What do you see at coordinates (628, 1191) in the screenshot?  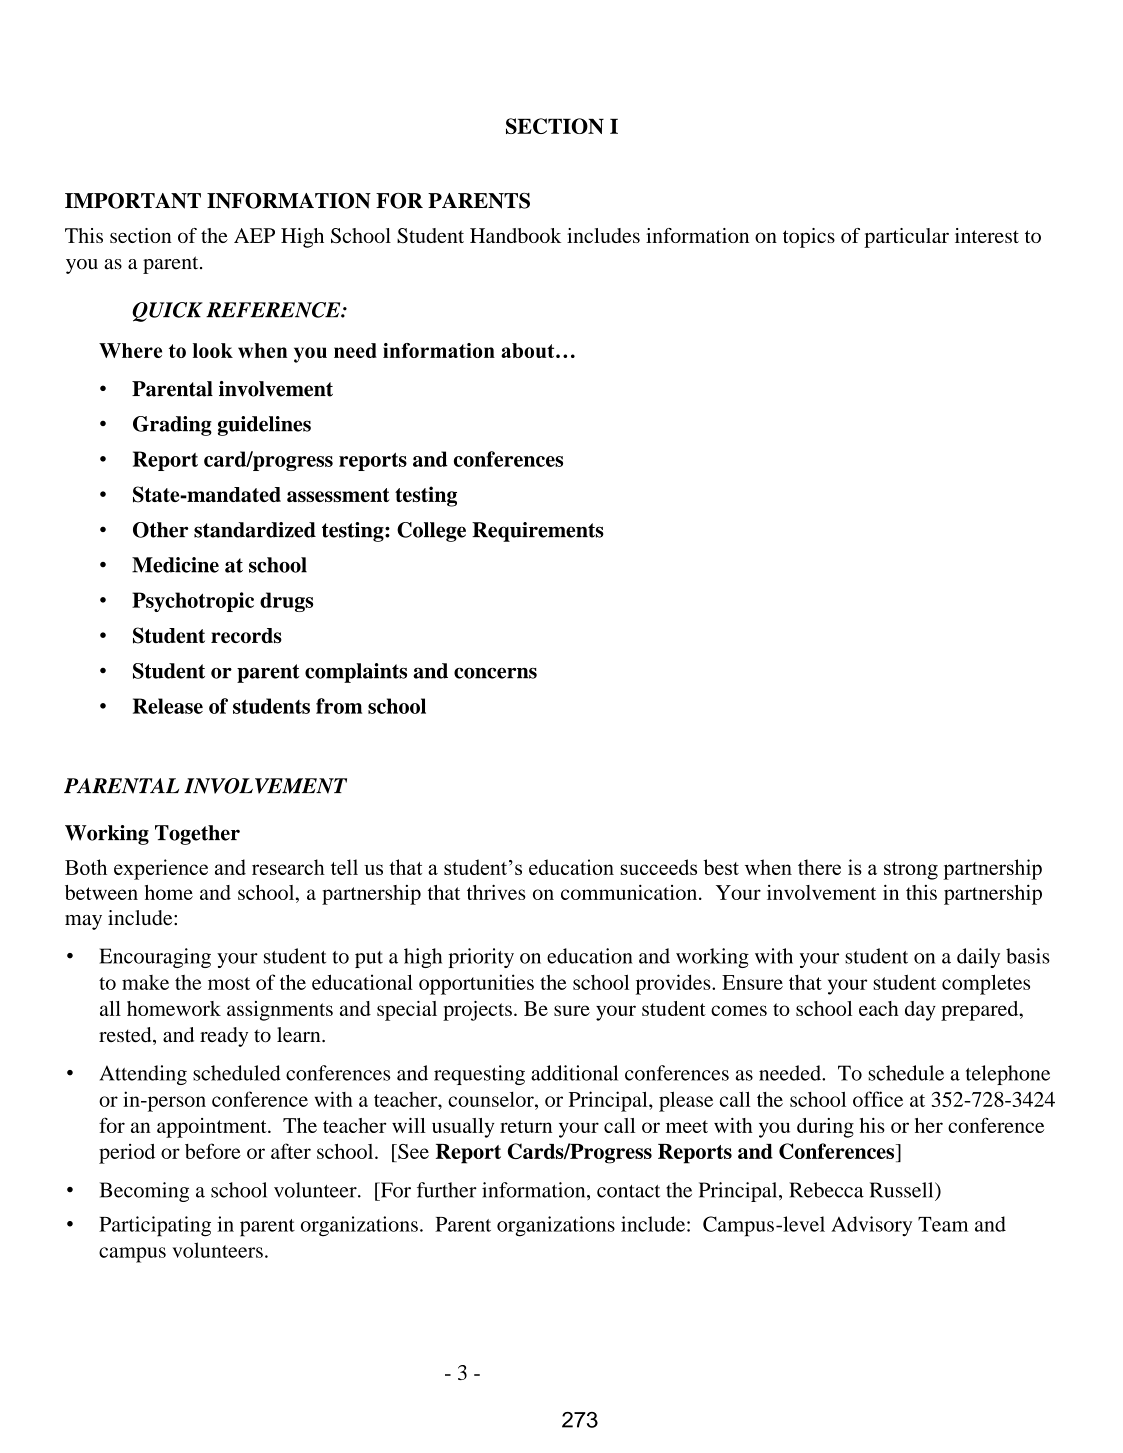 I see `contact` at bounding box center [628, 1191].
